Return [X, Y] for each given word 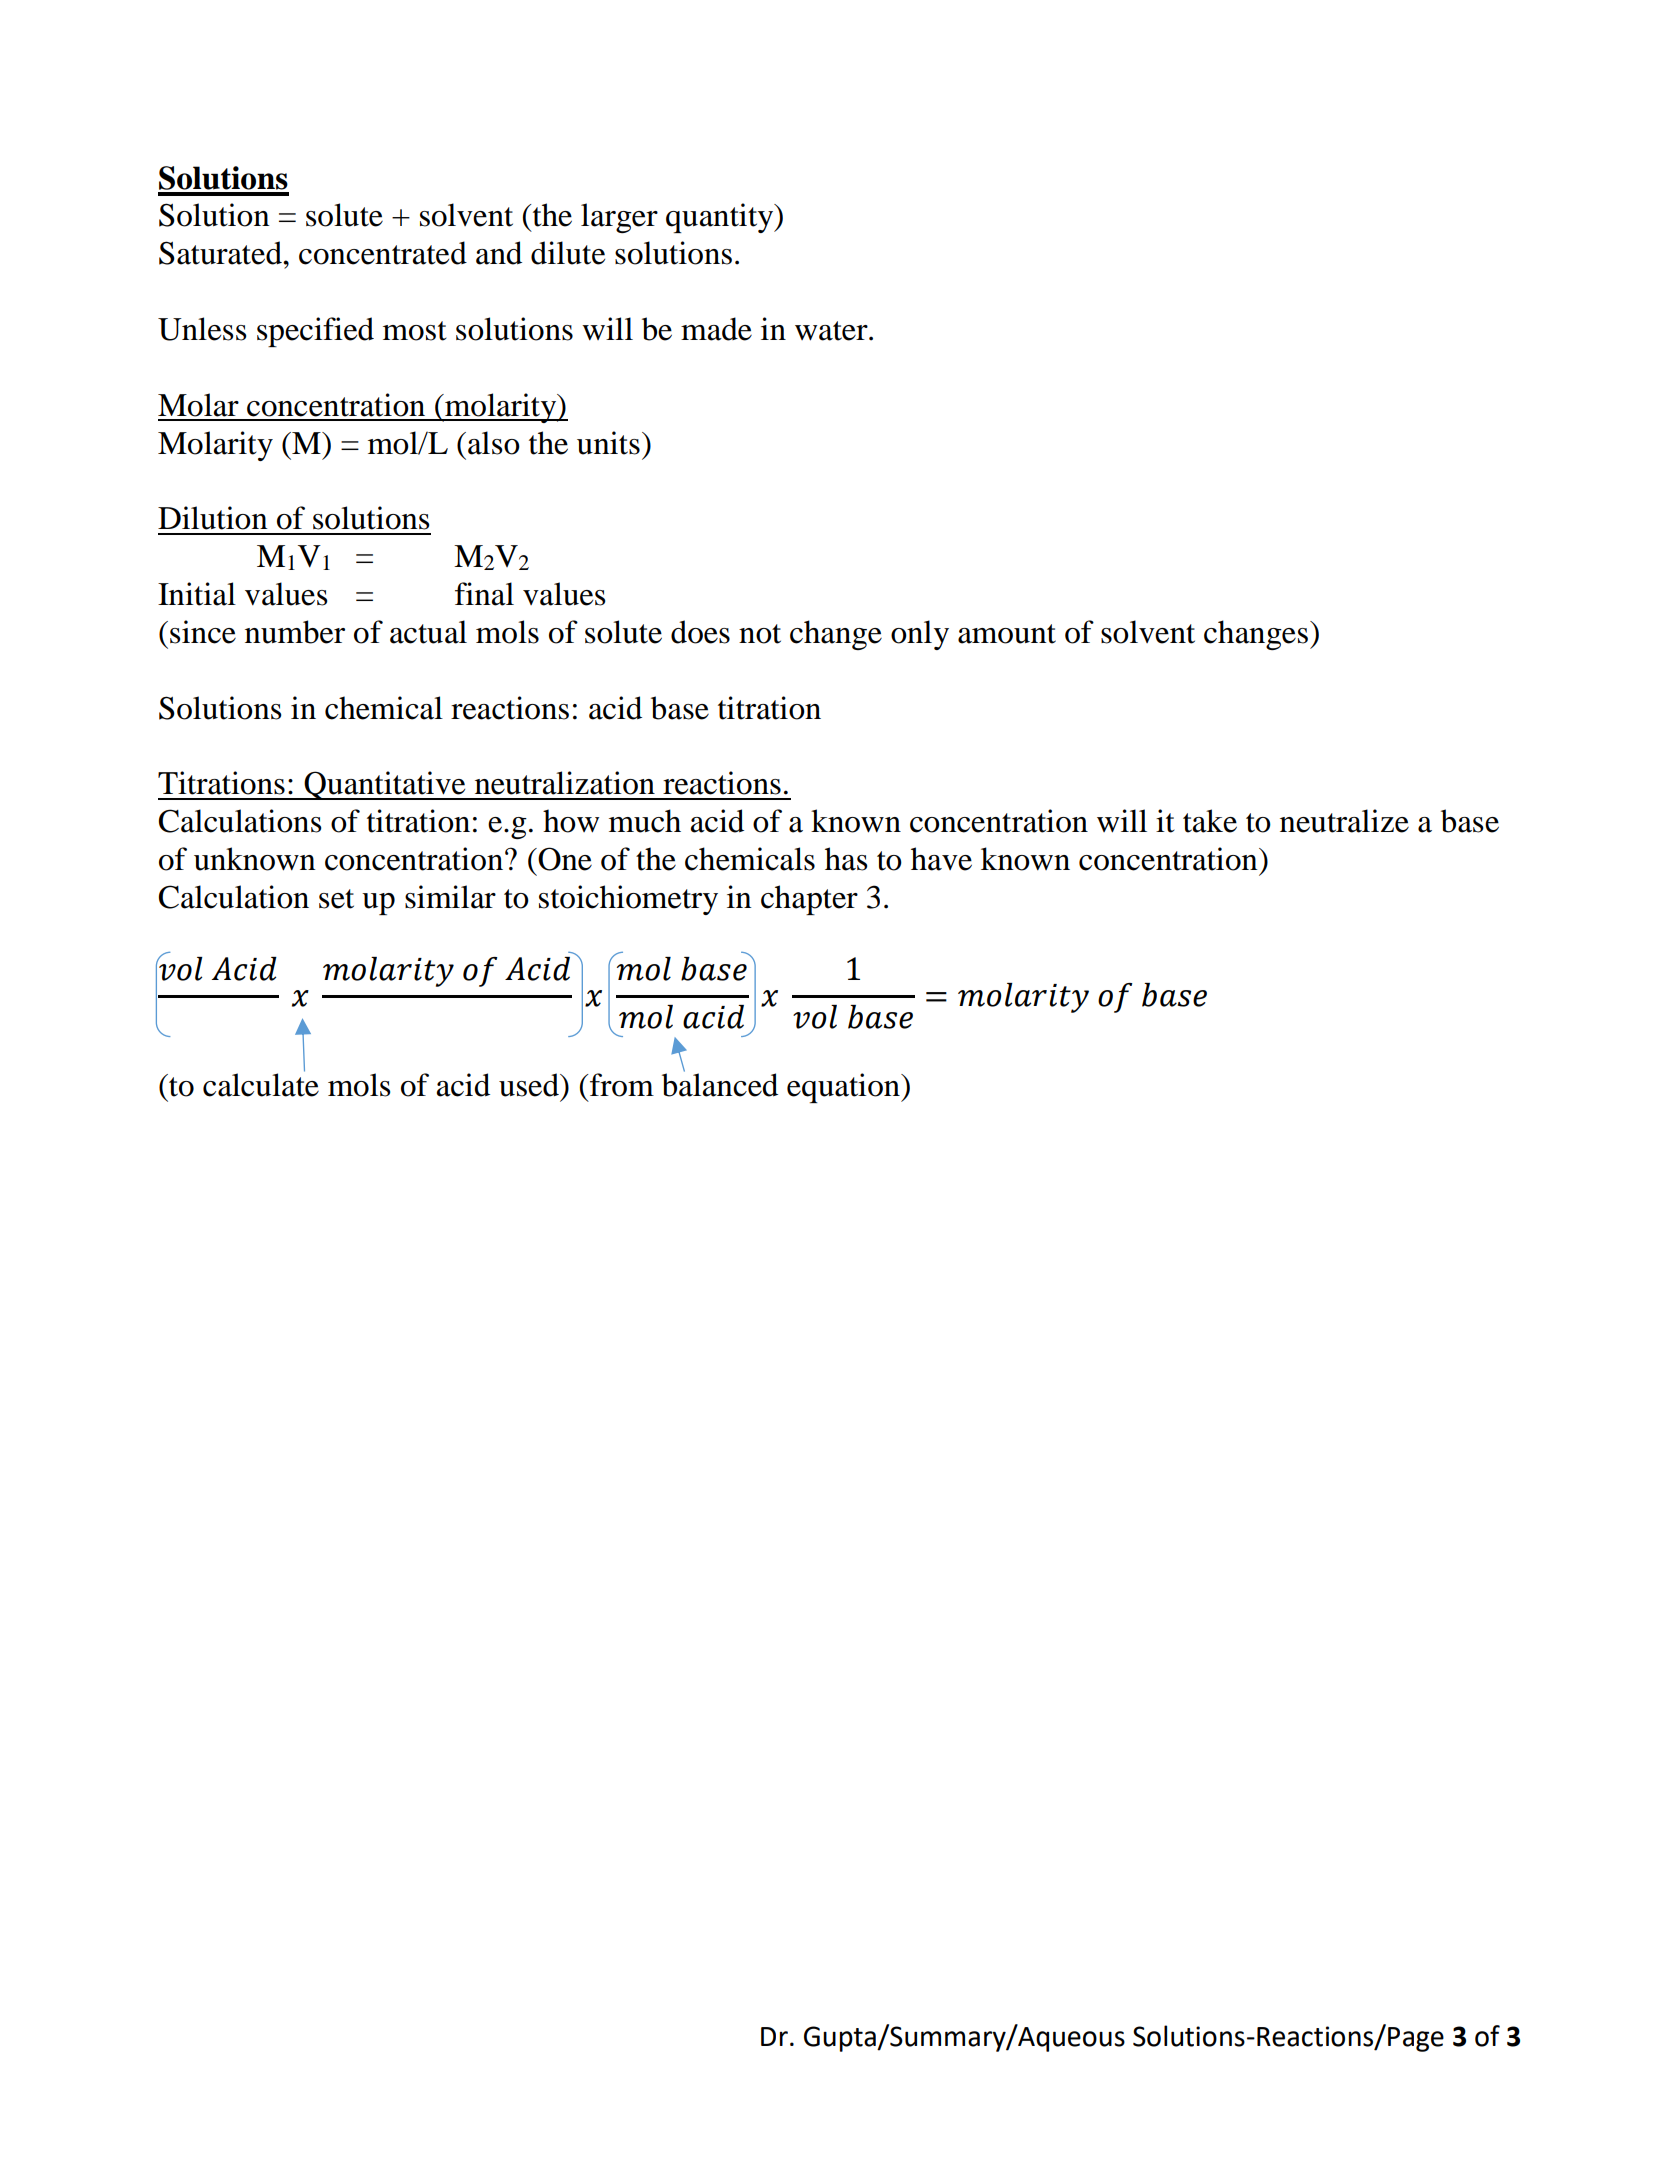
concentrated [383, 253]
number [295, 632]
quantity [721, 218]
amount [1007, 634]
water [832, 331]
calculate [261, 1084]
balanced [720, 1084]
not [760, 634]
